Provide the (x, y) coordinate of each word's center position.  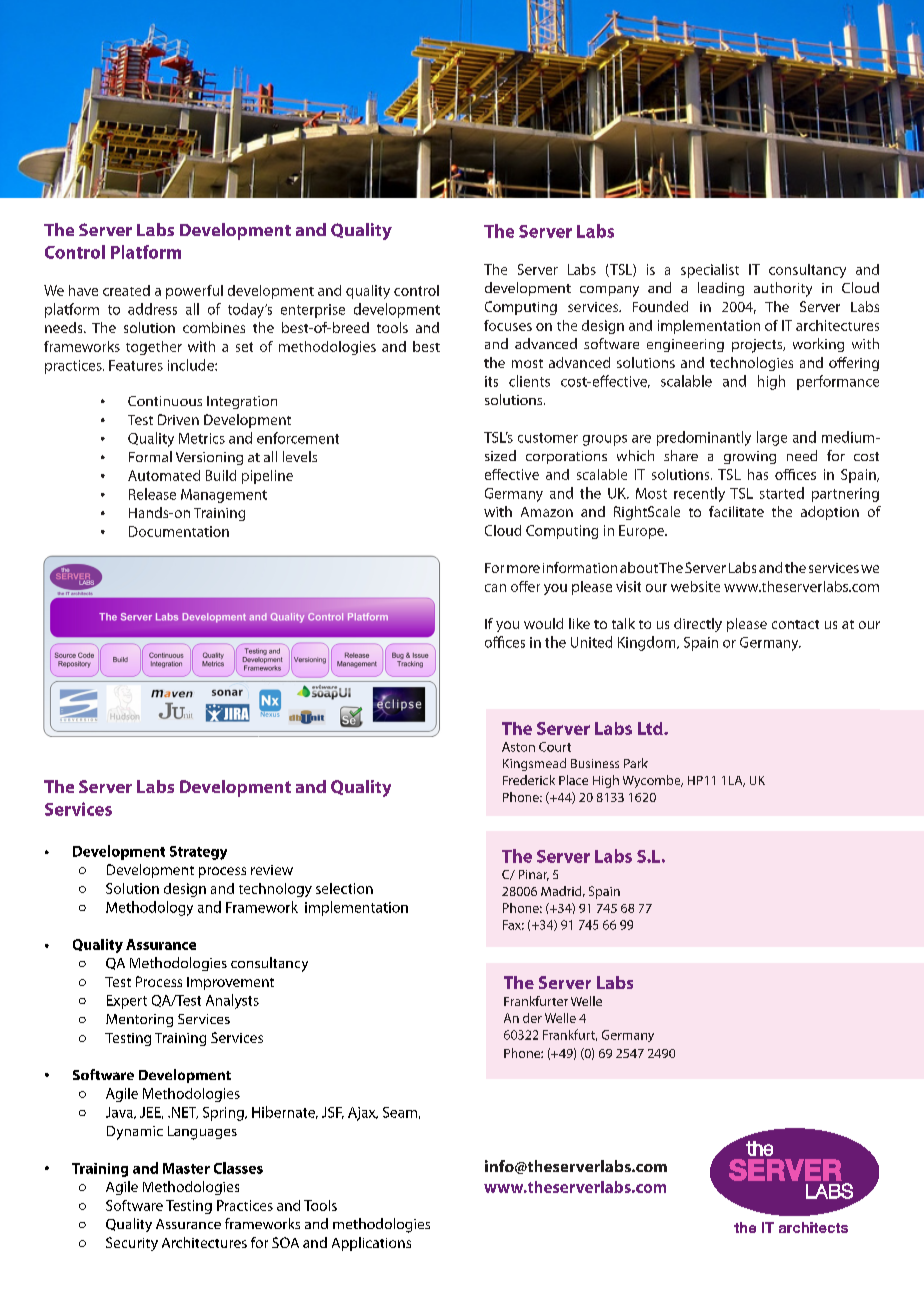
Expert (127, 1002)
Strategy (198, 853)
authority (783, 289)
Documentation (179, 531)
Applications (371, 1244)
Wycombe (653, 781)
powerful (194, 292)
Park (636, 763)
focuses (508, 325)
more (523, 569)
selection (344, 888)
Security (132, 1244)
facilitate (736, 511)
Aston (518, 747)
